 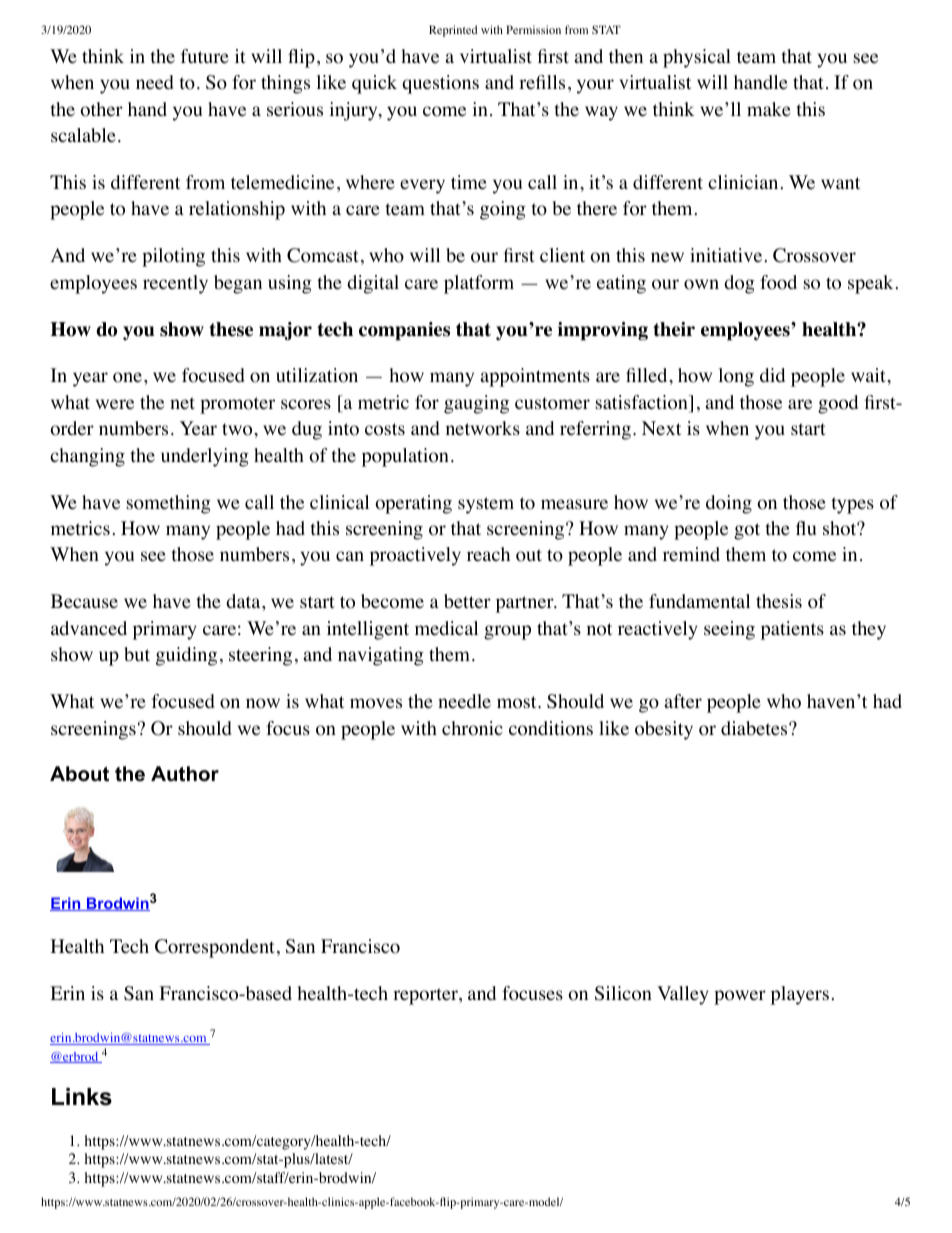 What do you see at coordinates (205, 56) in the screenshot?
I see `future` at bounding box center [205, 56].
